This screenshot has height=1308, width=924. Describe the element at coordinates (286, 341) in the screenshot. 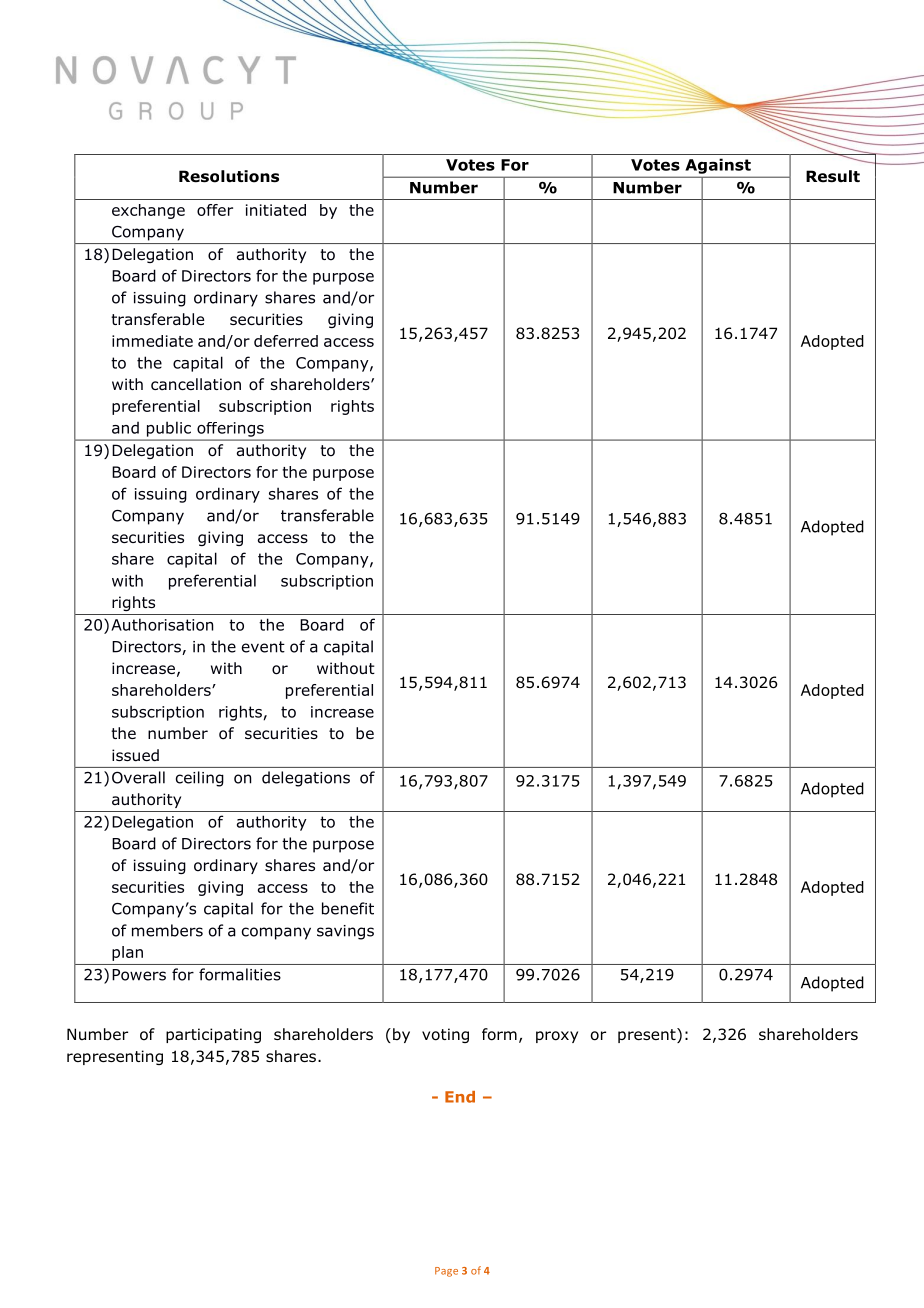

I see `deferred` at that location.
